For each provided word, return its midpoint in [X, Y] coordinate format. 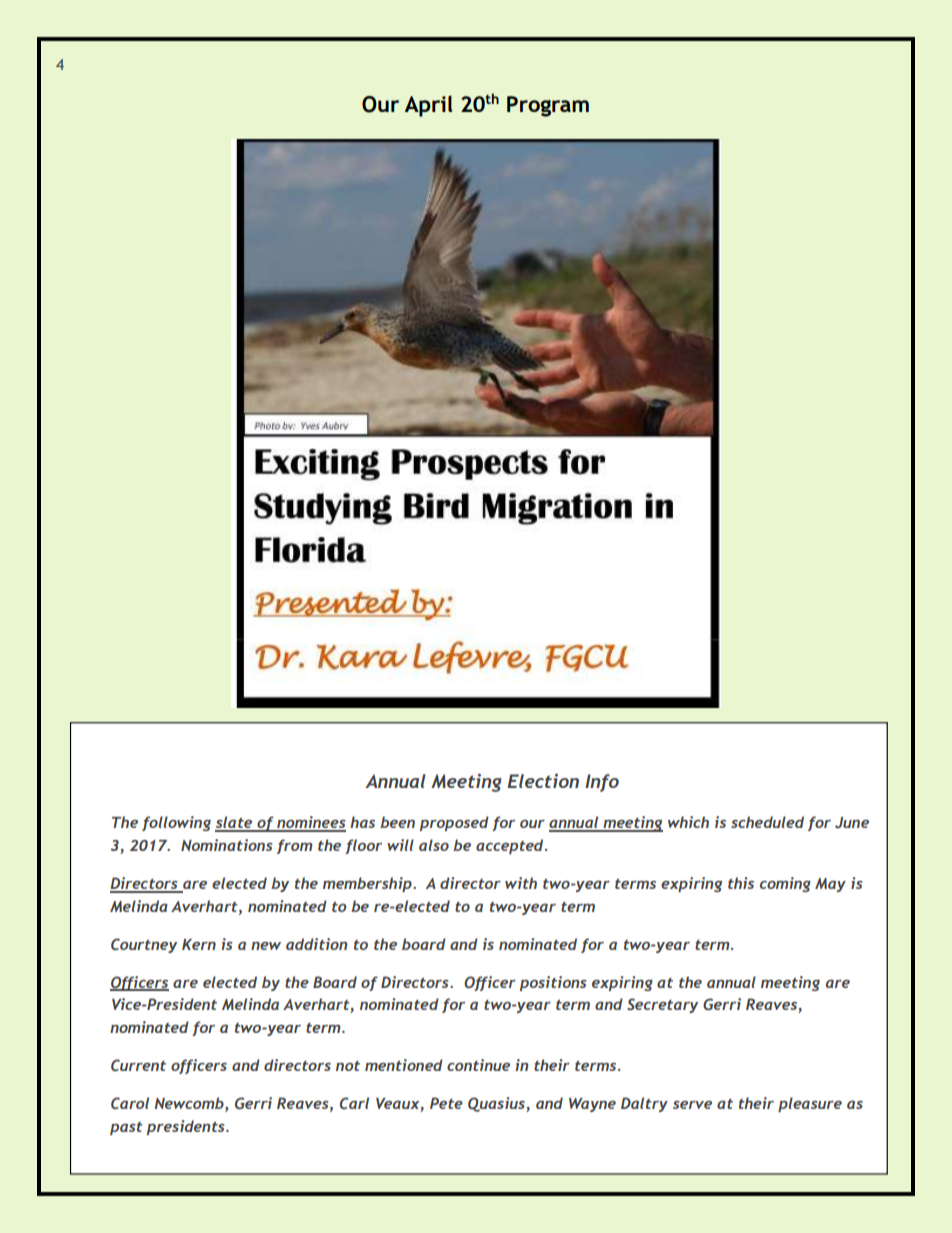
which [688, 822]
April [429, 106]
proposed [454, 823]
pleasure [810, 1104]
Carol [130, 1103]
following [176, 823]
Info [602, 783]
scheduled [767, 822]
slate [235, 823]
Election [543, 781]
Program [548, 106]
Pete [446, 1103]
